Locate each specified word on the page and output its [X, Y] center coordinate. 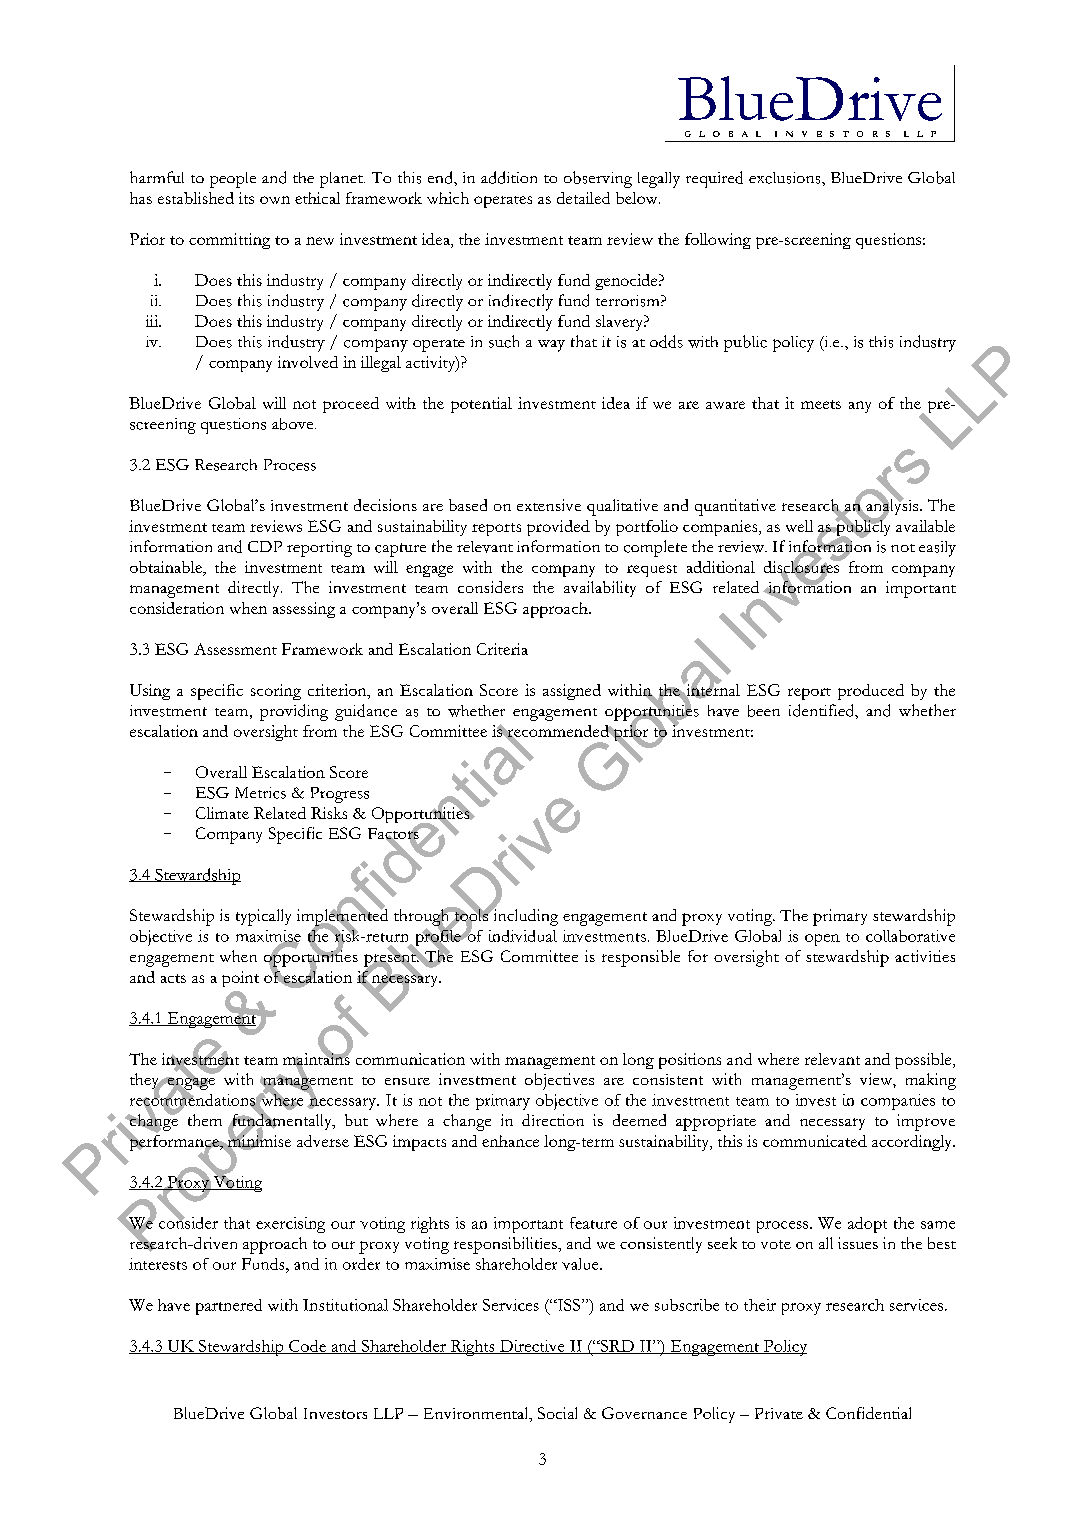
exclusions [786, 178]
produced [871, 692]
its [246, 198]
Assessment [235, 649]
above [294, 424]
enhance [510, 1141]
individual [523, 936]
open [822, 940]
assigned [572, 692]
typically [263, 917]
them [205, 1120]
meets [821, 404]
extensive [549, 505]
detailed [583, 198]
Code [307, 1347]
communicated [815, 1141]
